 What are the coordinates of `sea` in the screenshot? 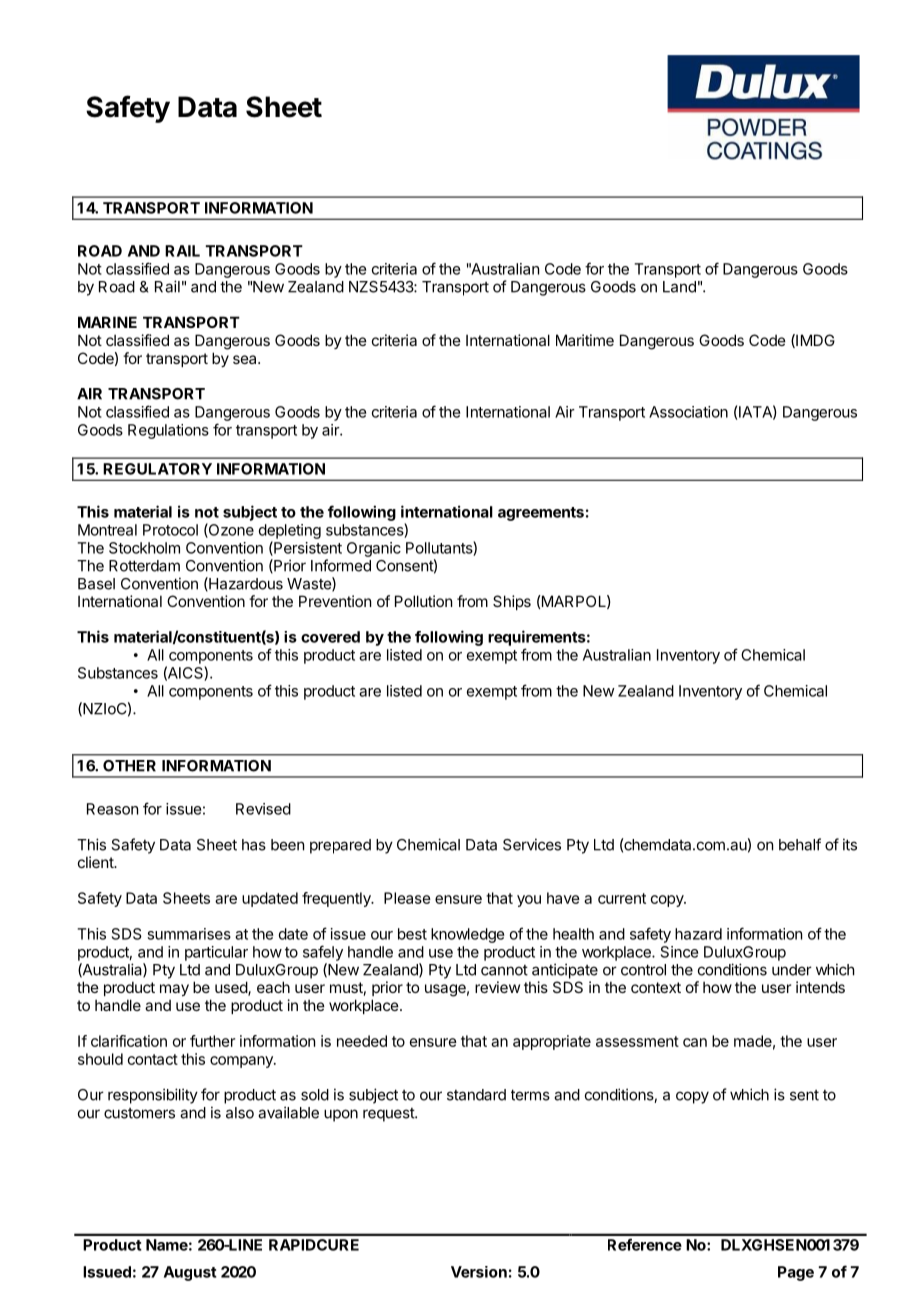 It's located at (246, 359).
